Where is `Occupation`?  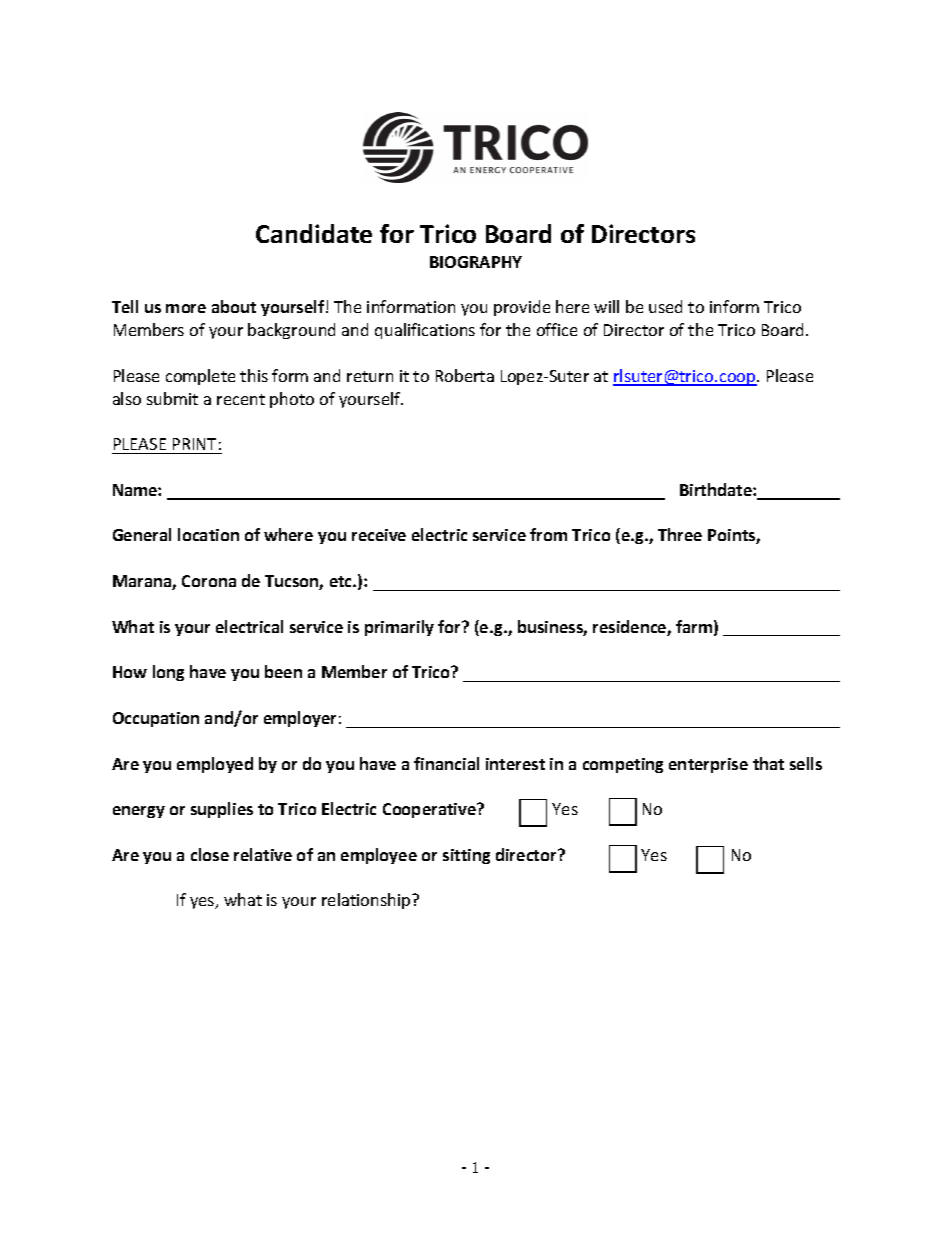 Occupation is located at coordinates (156, 719).
